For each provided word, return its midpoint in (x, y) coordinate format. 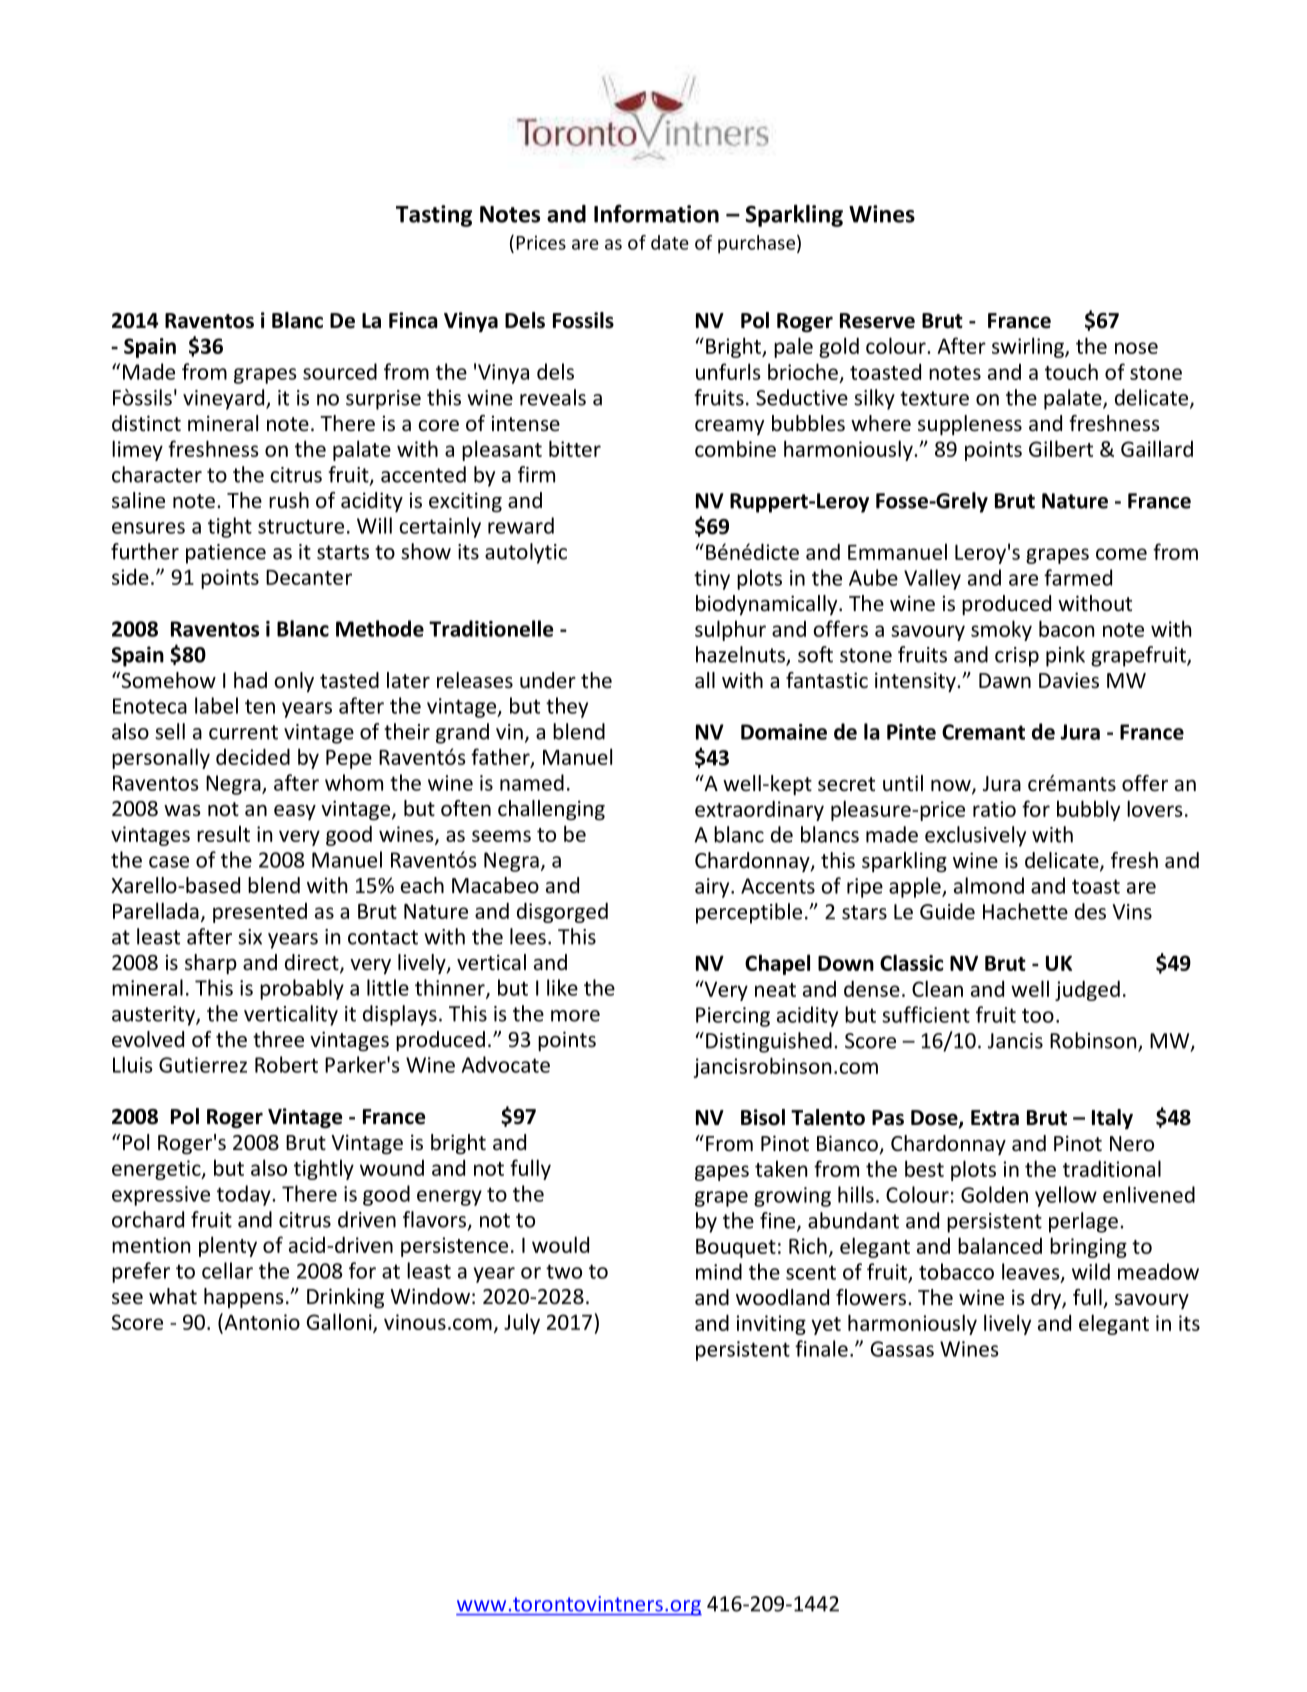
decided (253, 756)
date (670, 242)
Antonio (261, 1321)
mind (719, 1271)
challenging (551, 810)
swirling (1029, 347)
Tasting (434, 216)
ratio (994, 809)
